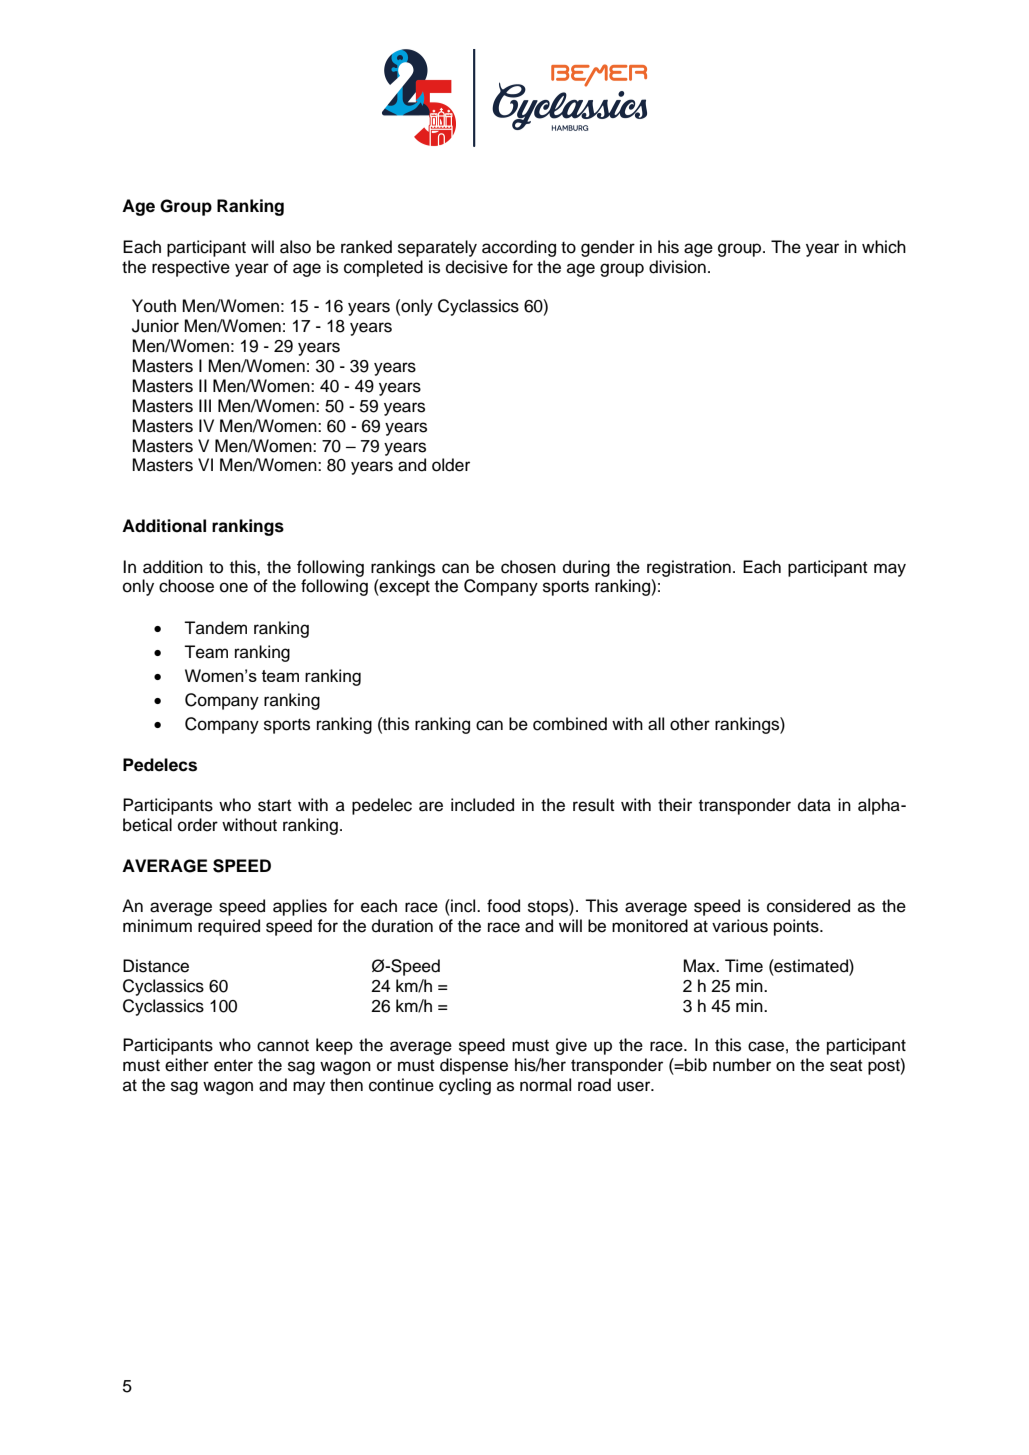 The width and height of the screenshot is (1029, 1455). I want to click on enter, so click(233, 1065).
